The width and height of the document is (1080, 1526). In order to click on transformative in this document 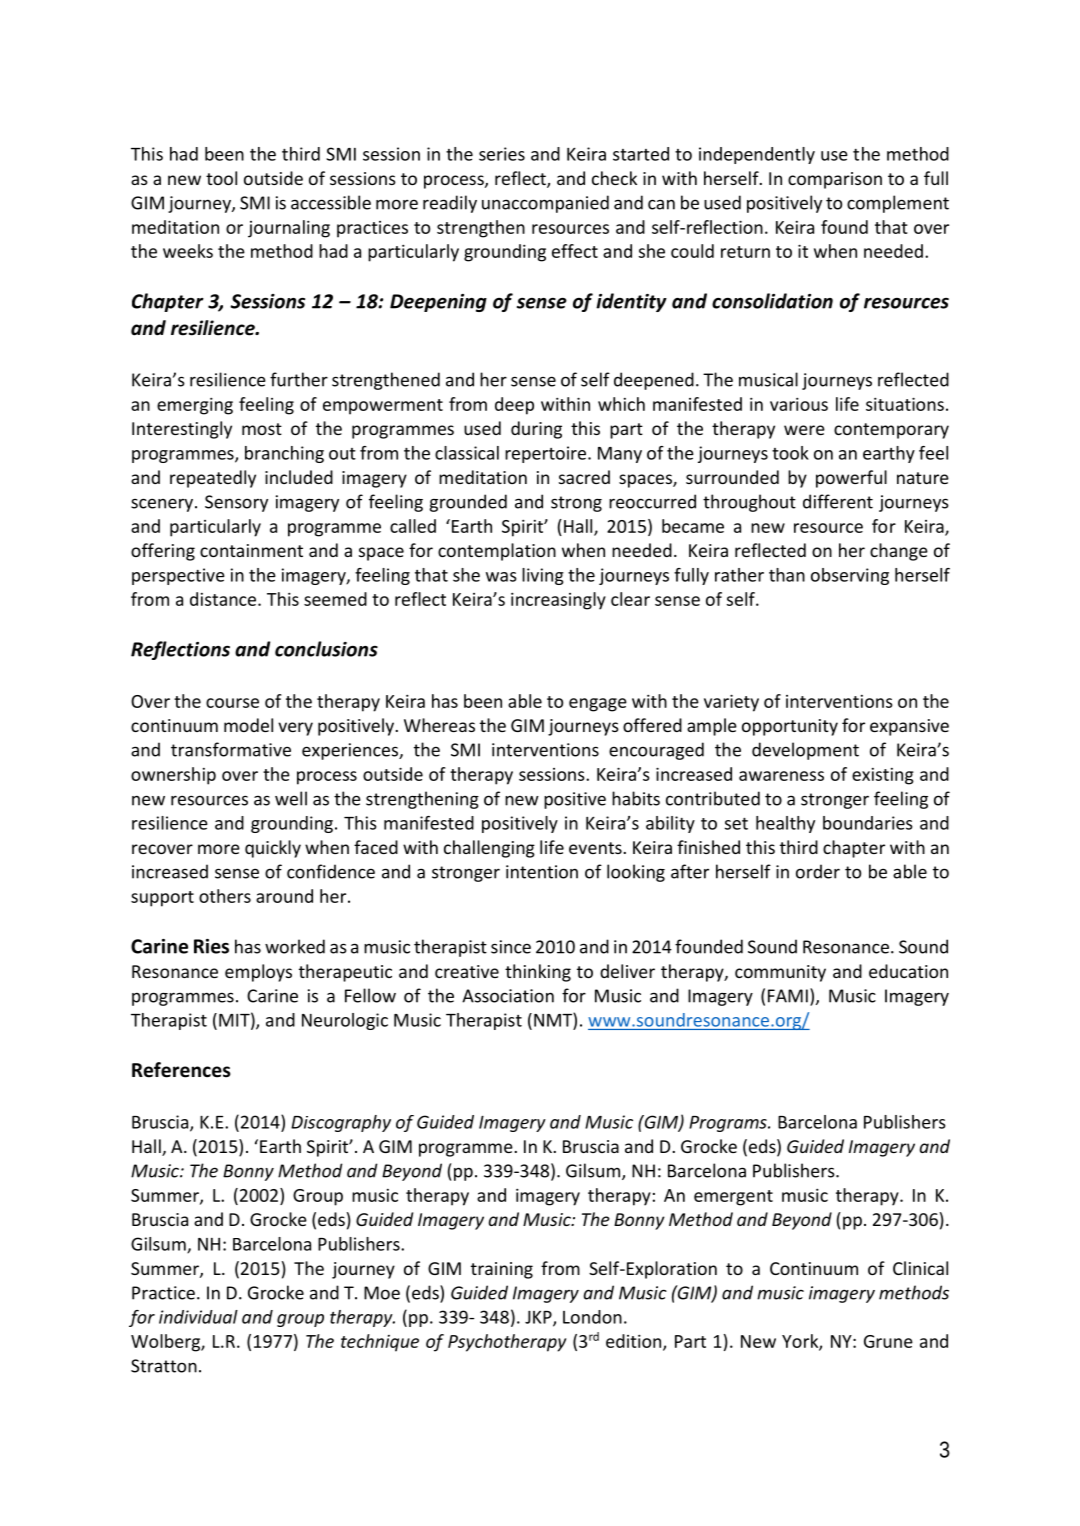, I will do `click(231, 749)`.
